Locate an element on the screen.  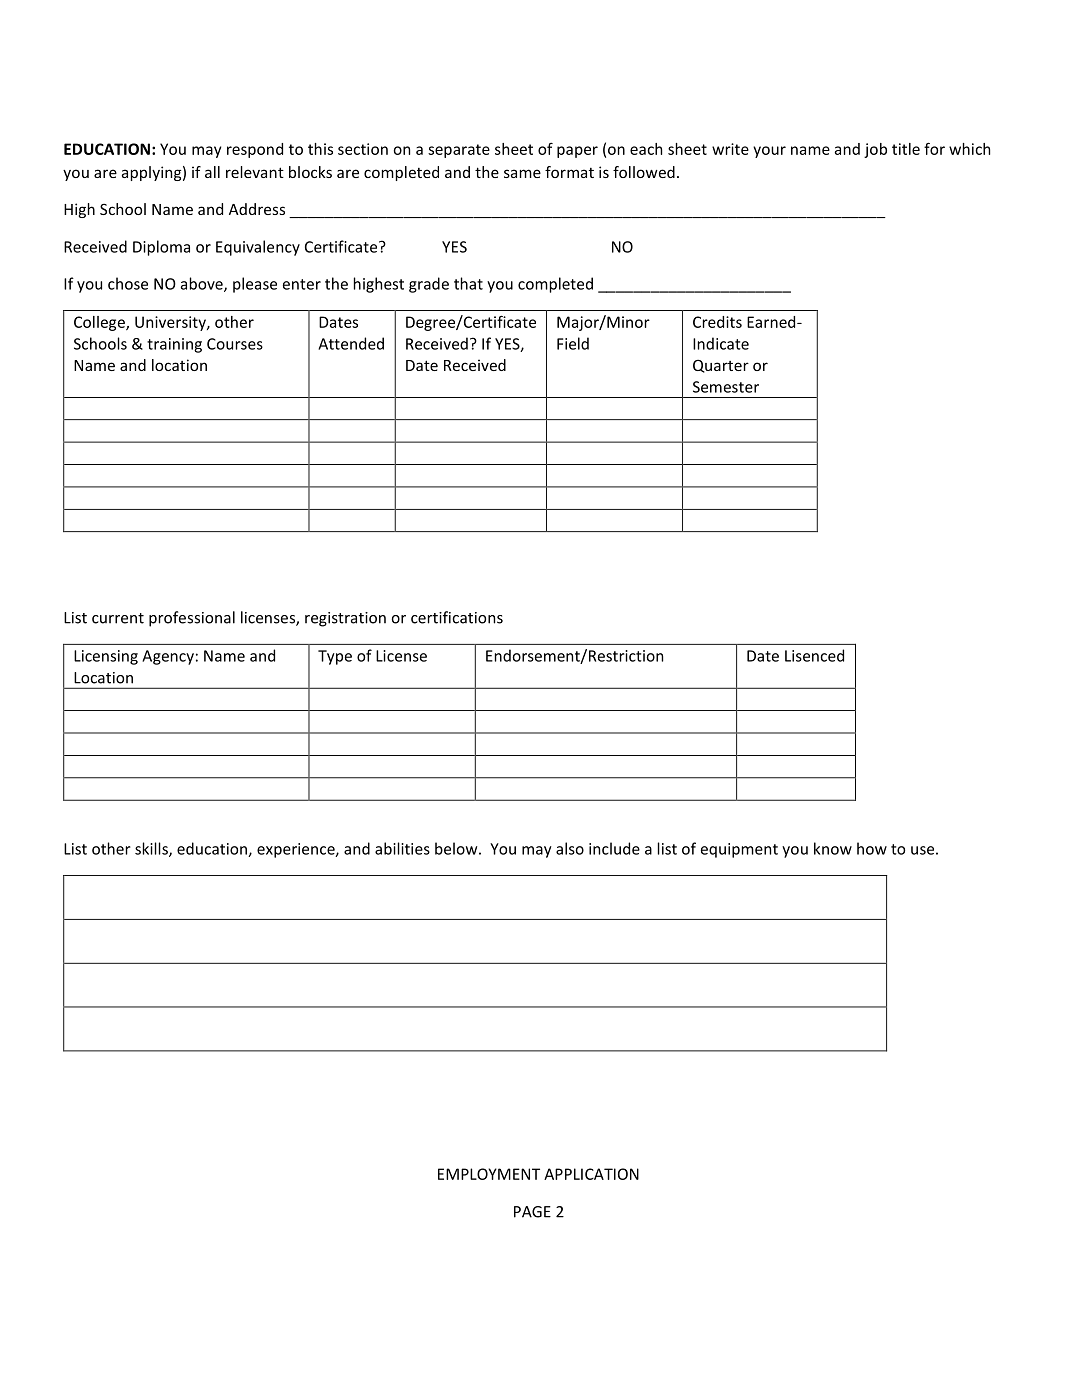
how is located at coordinates (872, 848).
